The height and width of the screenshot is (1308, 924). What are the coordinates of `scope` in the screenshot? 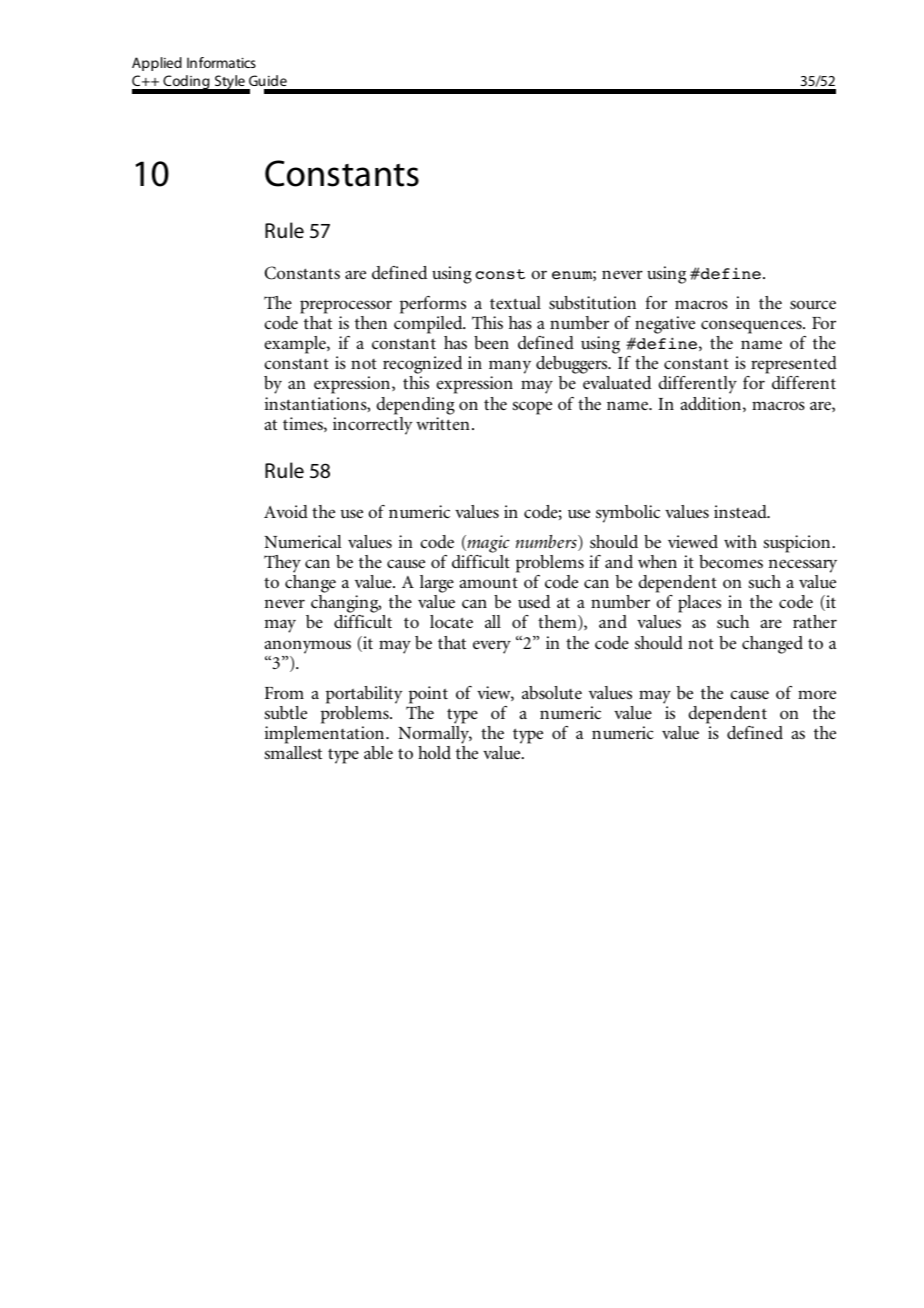 It's located at (532, 408).
